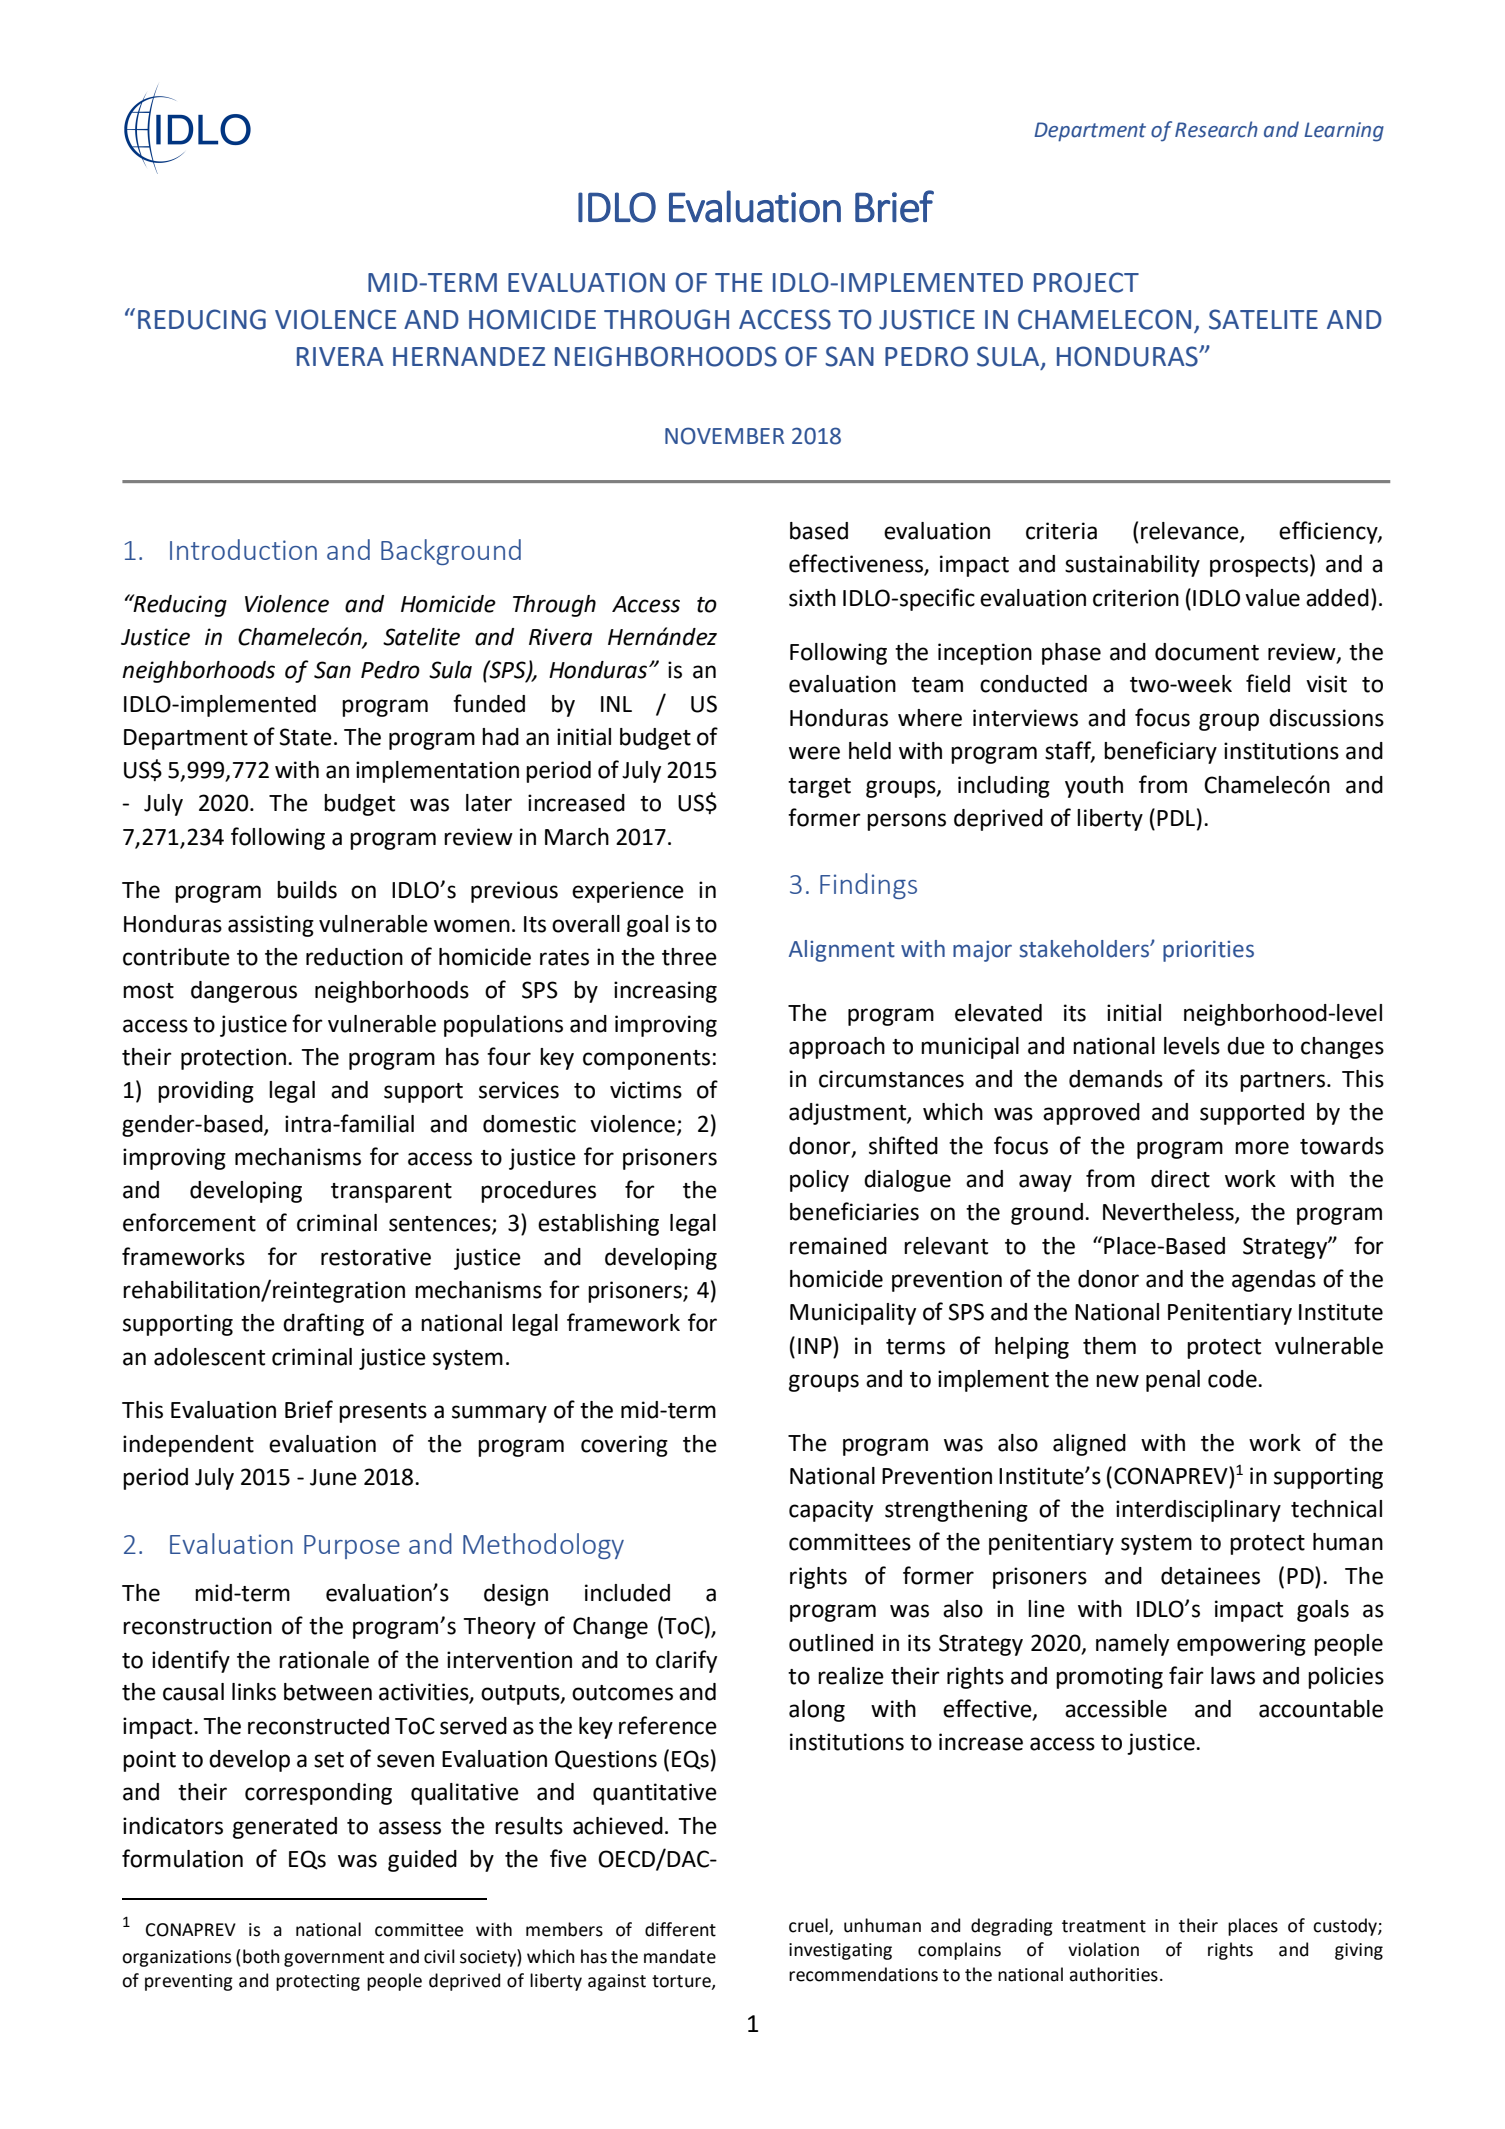 The height and width of the document is (2129, 1505). What do you see at coordinates (1104, 1926) in the document?
I see `treatment` at bounding box center [1104, 1926].
